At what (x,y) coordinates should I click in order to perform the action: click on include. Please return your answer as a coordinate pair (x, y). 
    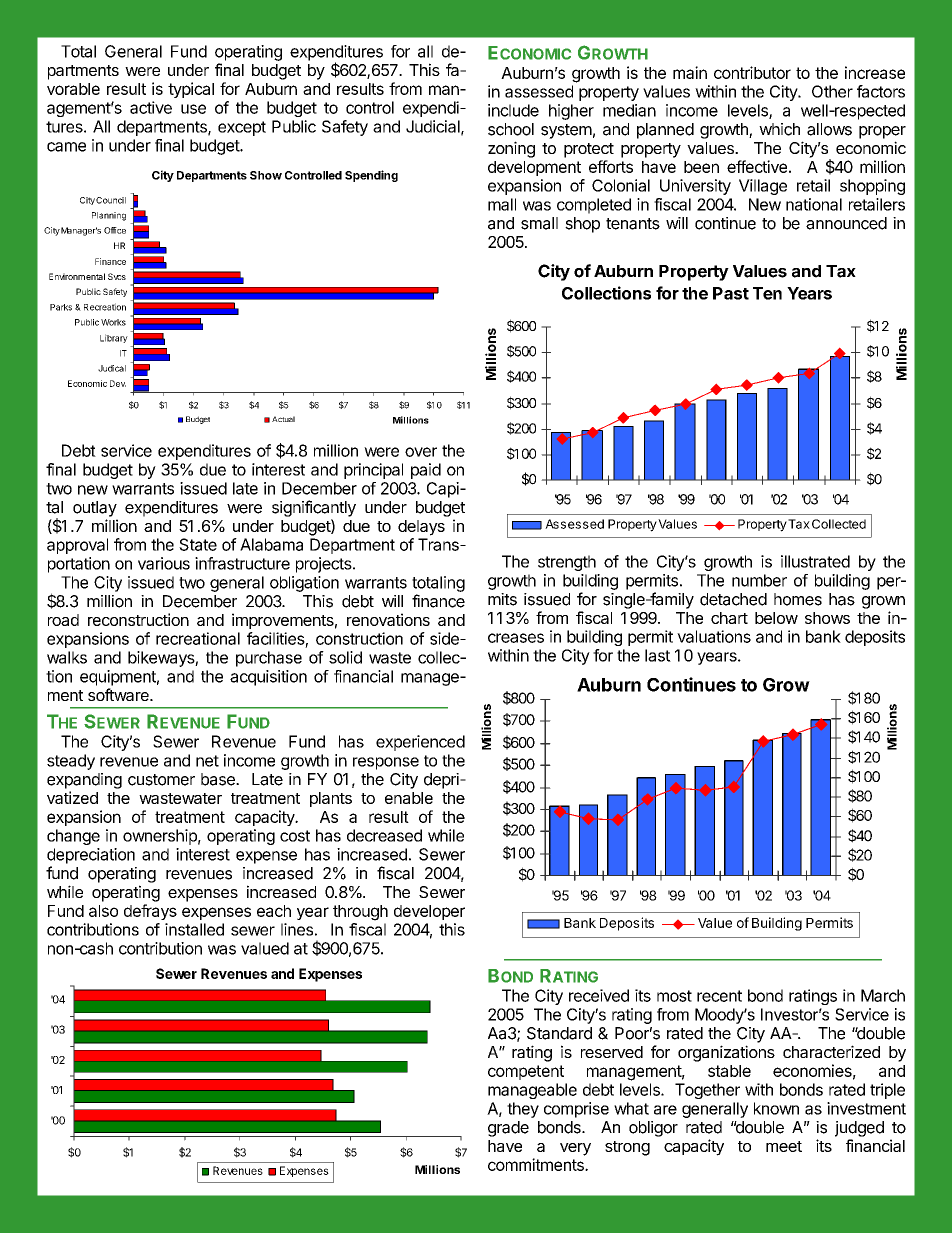
    Looking at the image, I should click on (513, 110).
